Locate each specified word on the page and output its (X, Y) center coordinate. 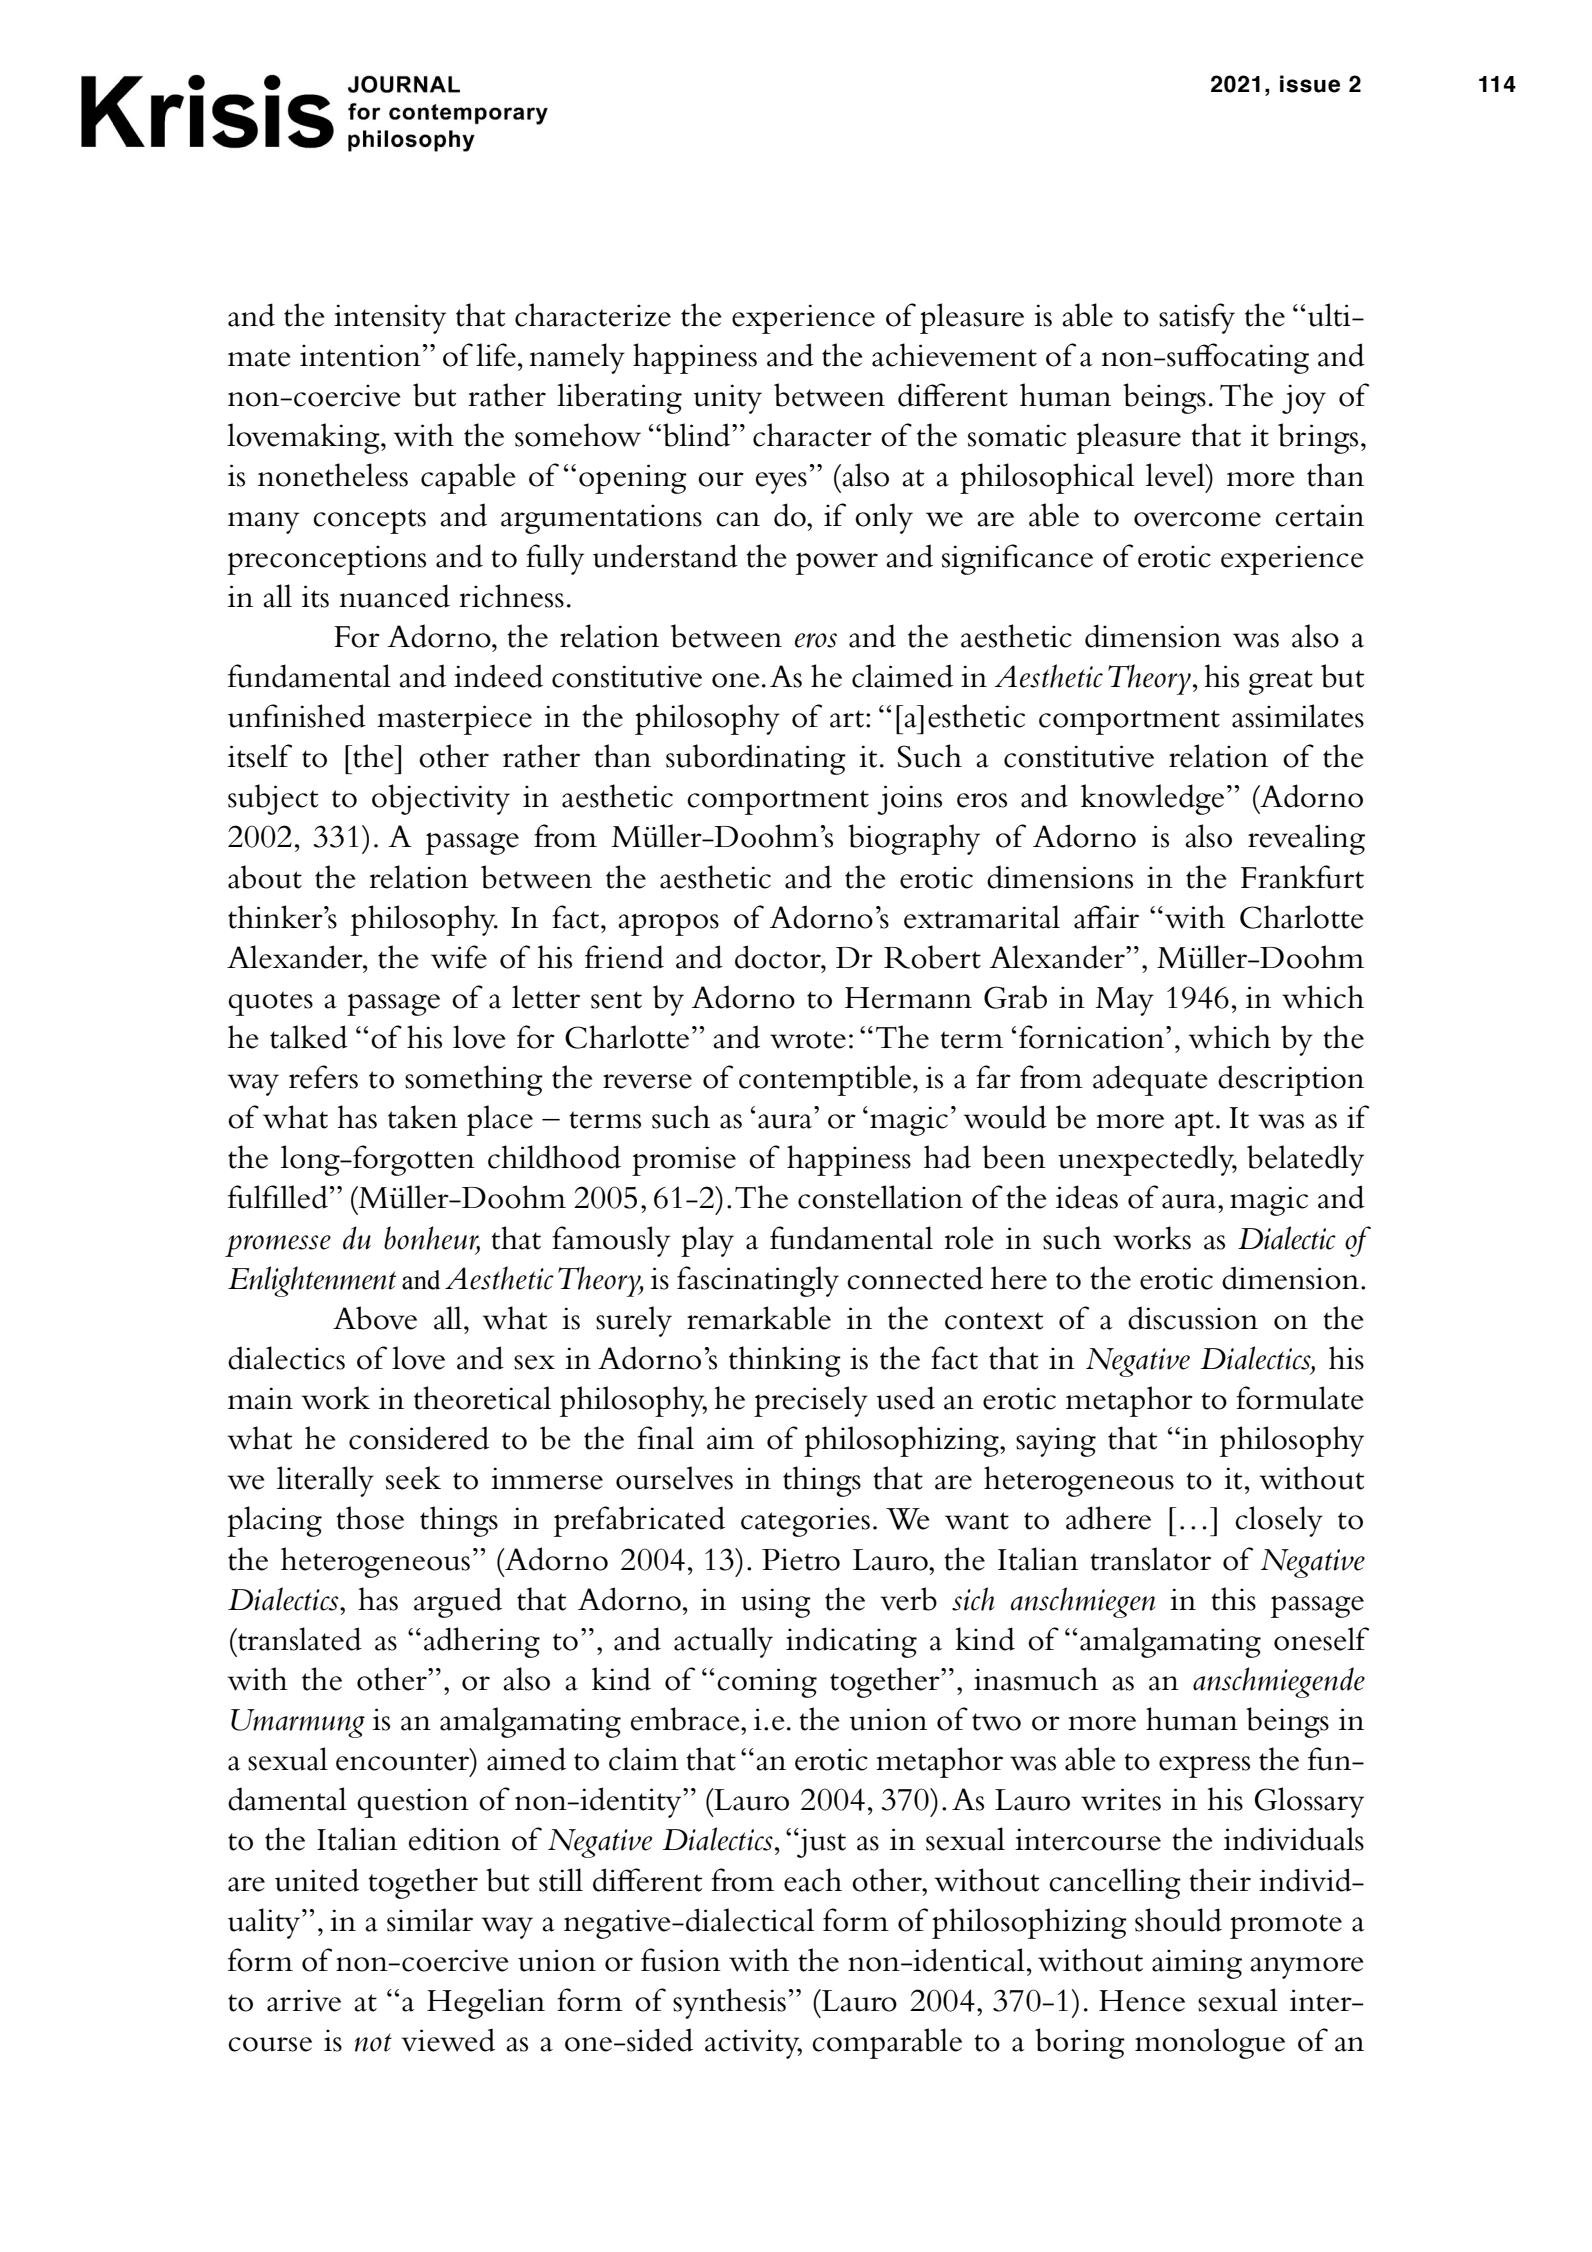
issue (1310, 84)
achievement (954, 355)
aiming (1197, 1964)
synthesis (729, 2003)
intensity (390, 319)
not (373, 2042)
